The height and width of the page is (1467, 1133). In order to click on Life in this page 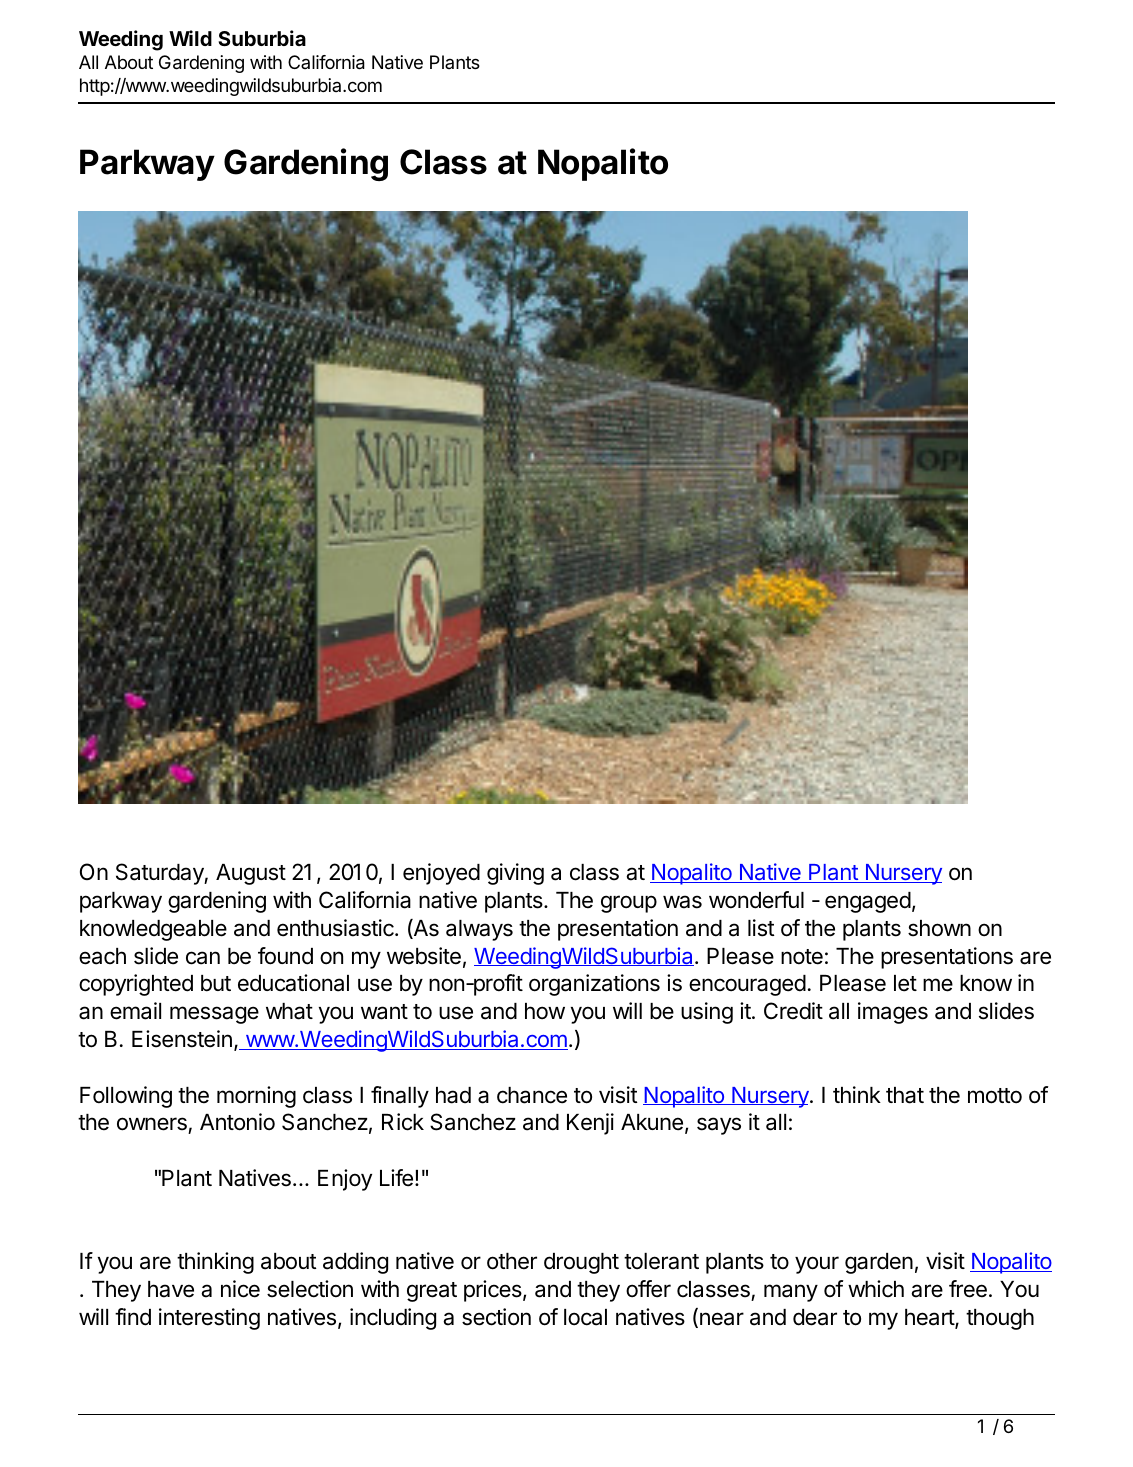, I will do `click(396, 1178)`.
